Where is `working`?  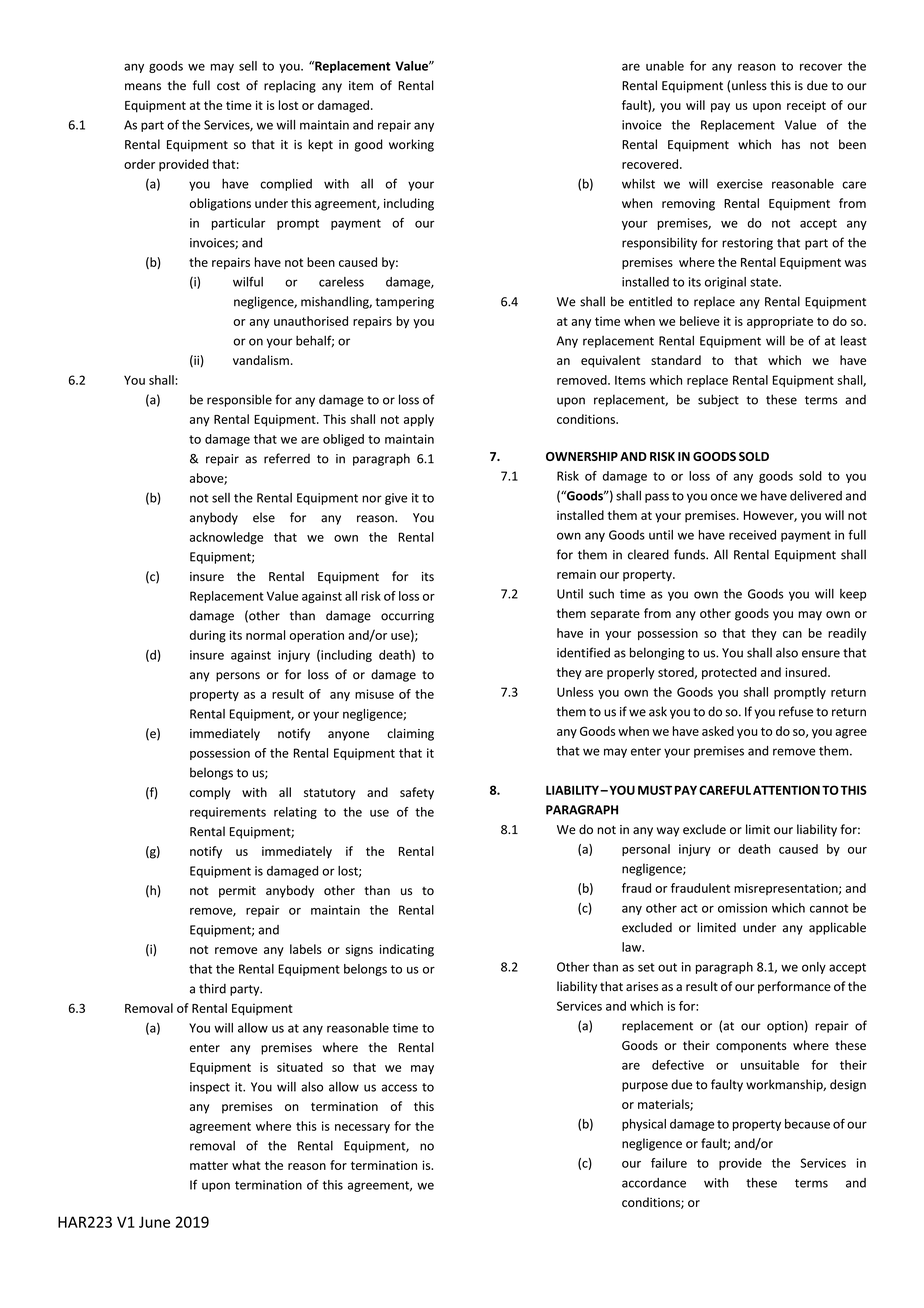
working is located at coordinates (411, 145).
